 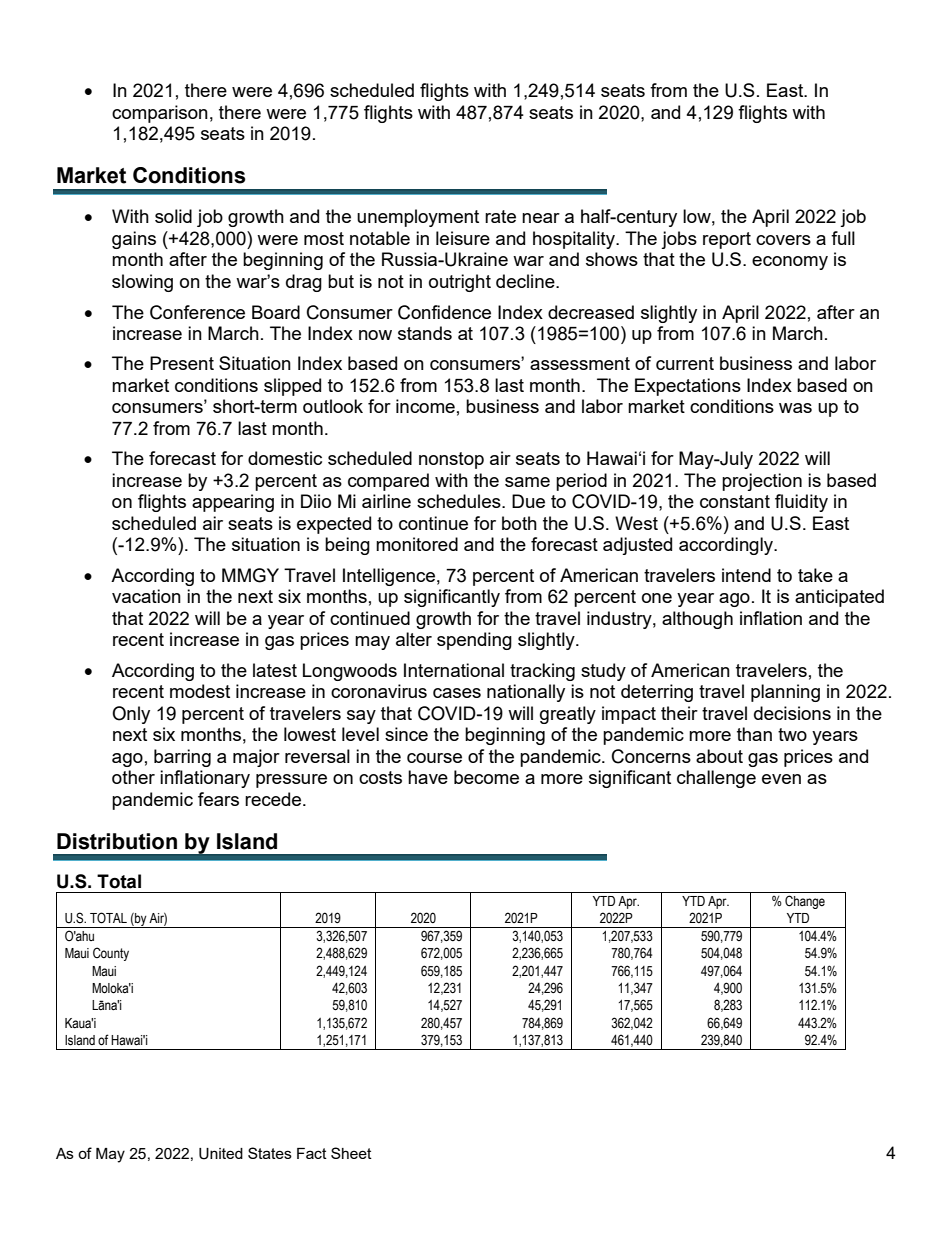 What do you see at coordinates (160, 114) in the page?
I see `comparison` at bounding box center [160, 114].
